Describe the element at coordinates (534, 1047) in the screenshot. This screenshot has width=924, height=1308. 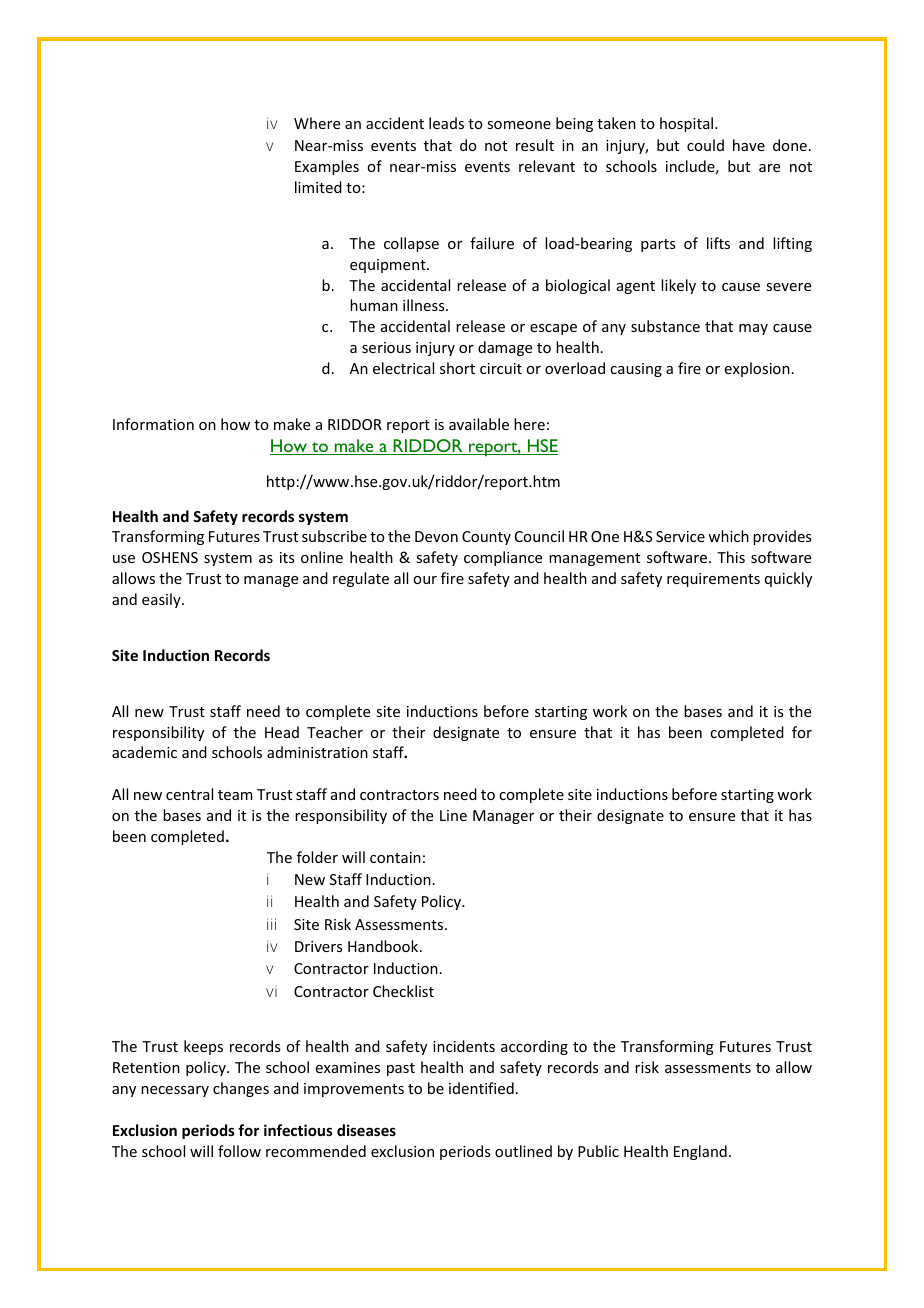
I see `according` at that location.
